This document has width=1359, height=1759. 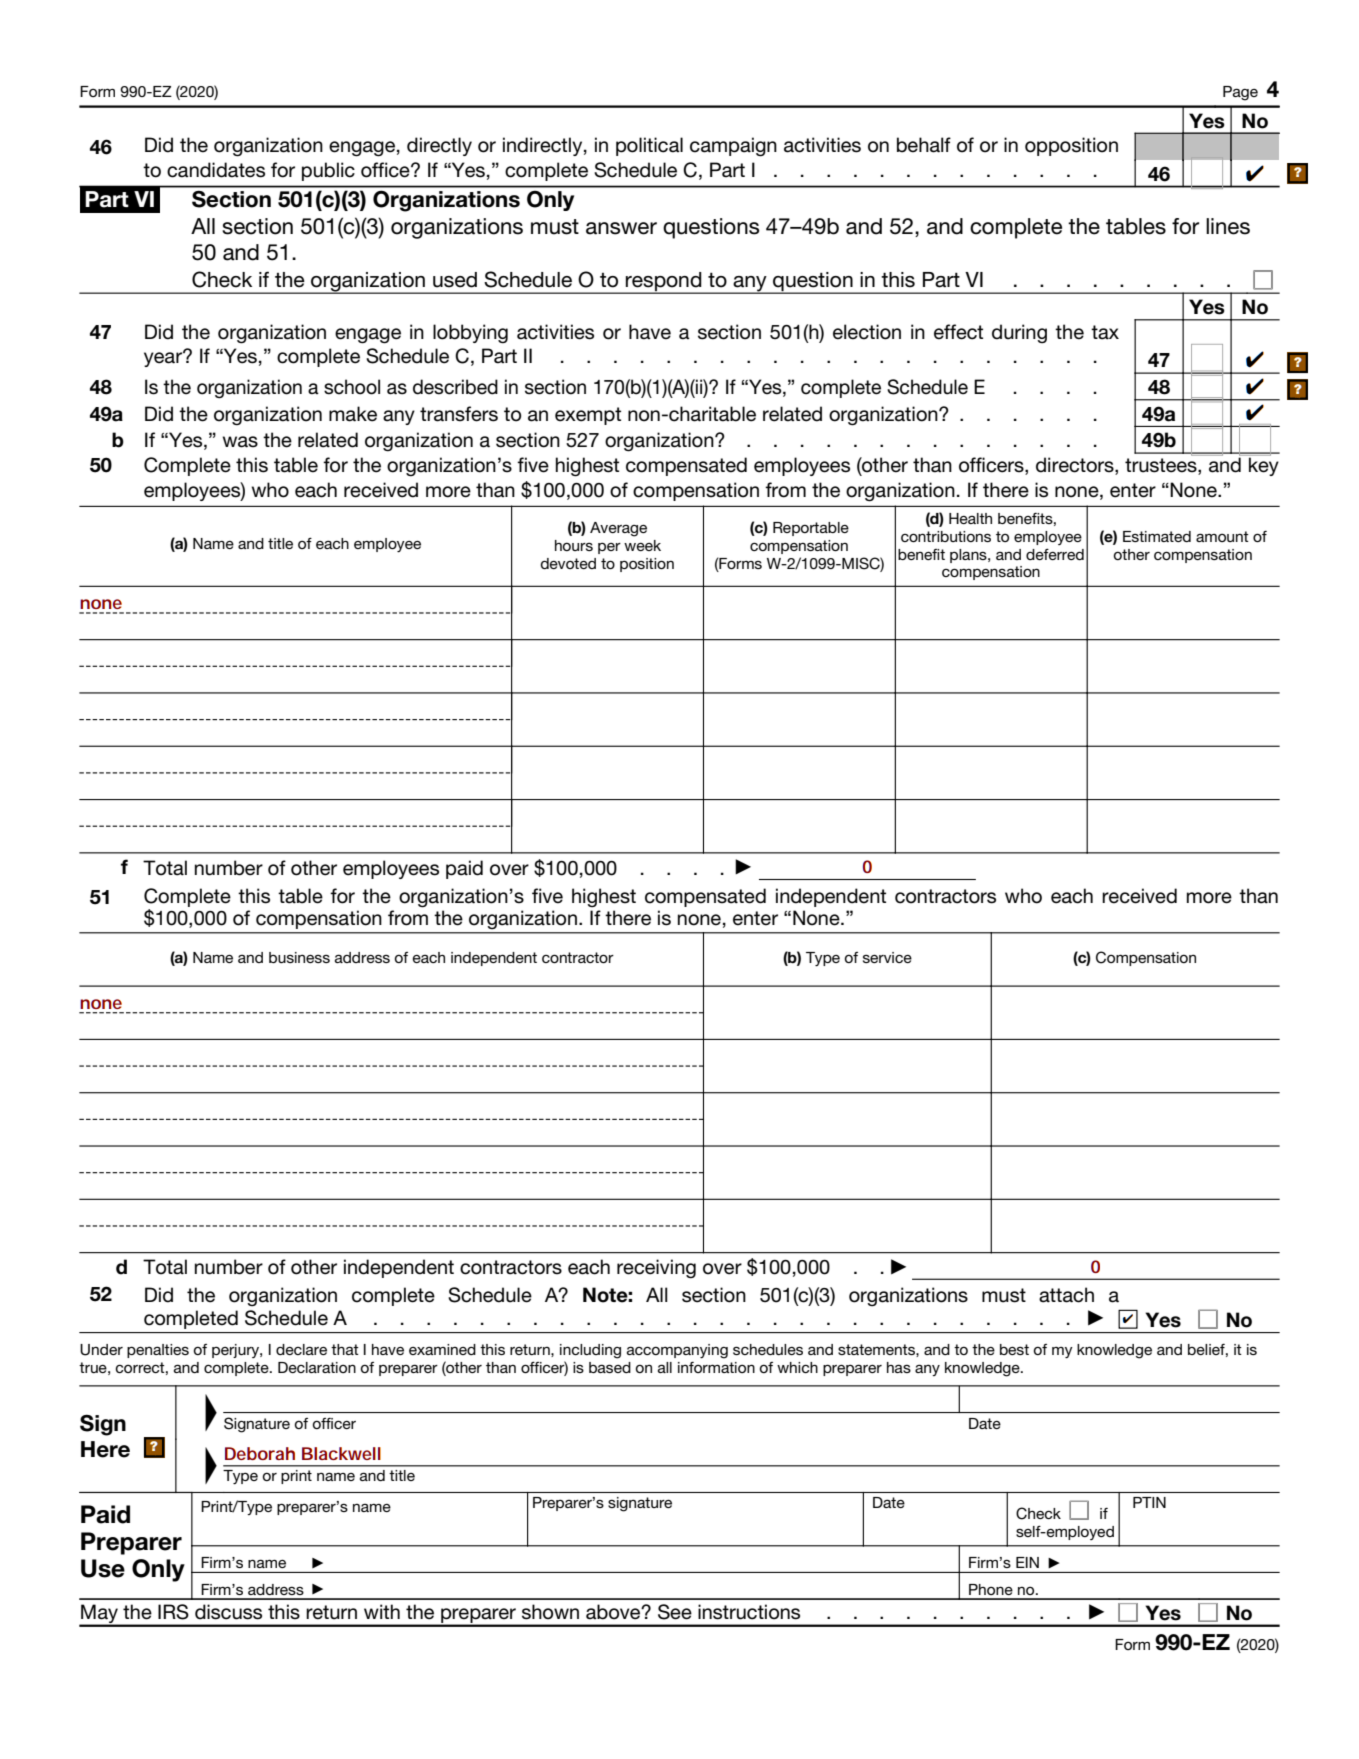 I want to click on political, so click(x=649, y=146).
